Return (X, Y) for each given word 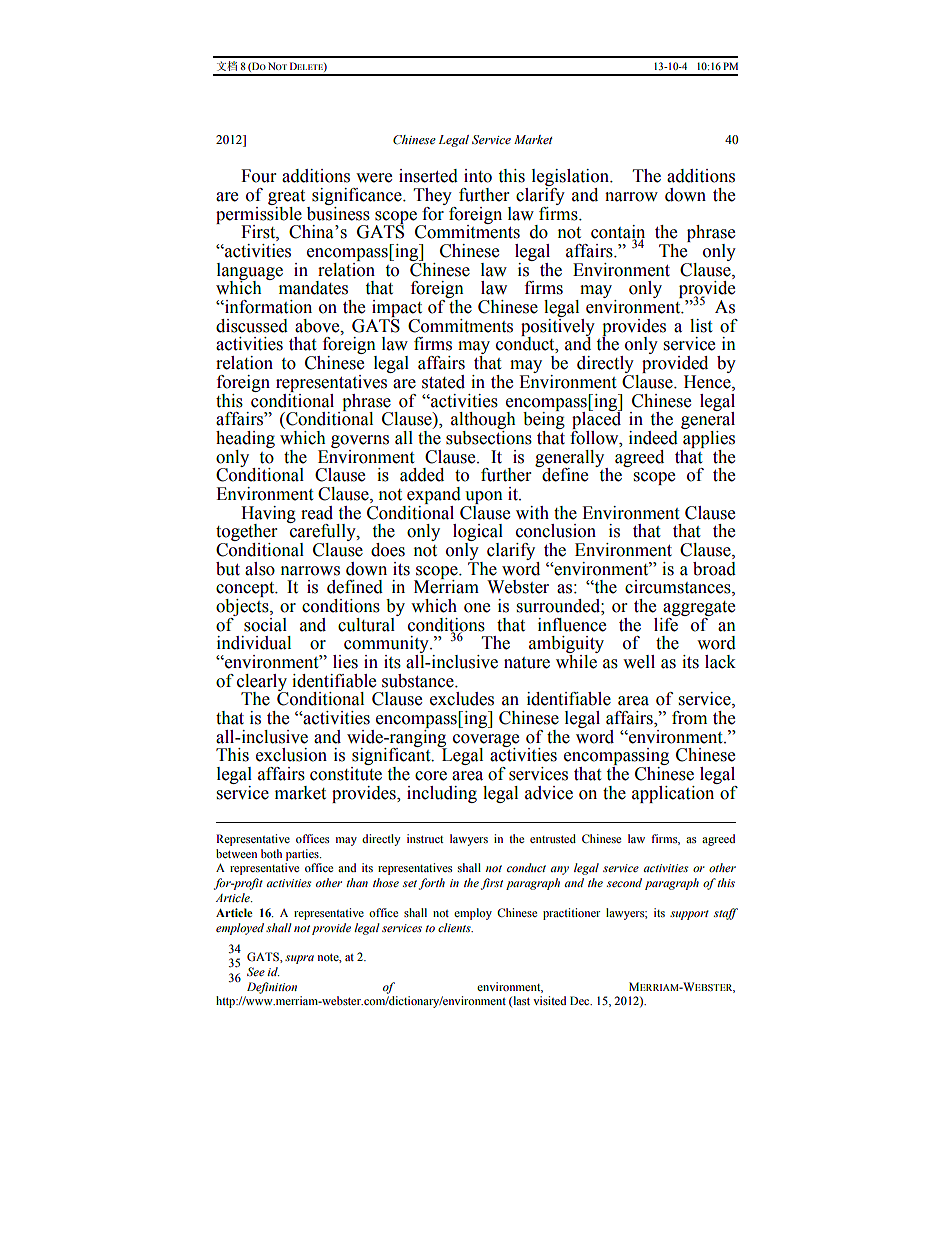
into (478, 176)
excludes (462, 699)
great (288, 199)
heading (245, 439)
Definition (272, 988)
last (520, 1001)
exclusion (291, 755)
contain (618, 233)
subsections (489, 436)
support (689, 915)
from (689, 718)
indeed (653, 438)
